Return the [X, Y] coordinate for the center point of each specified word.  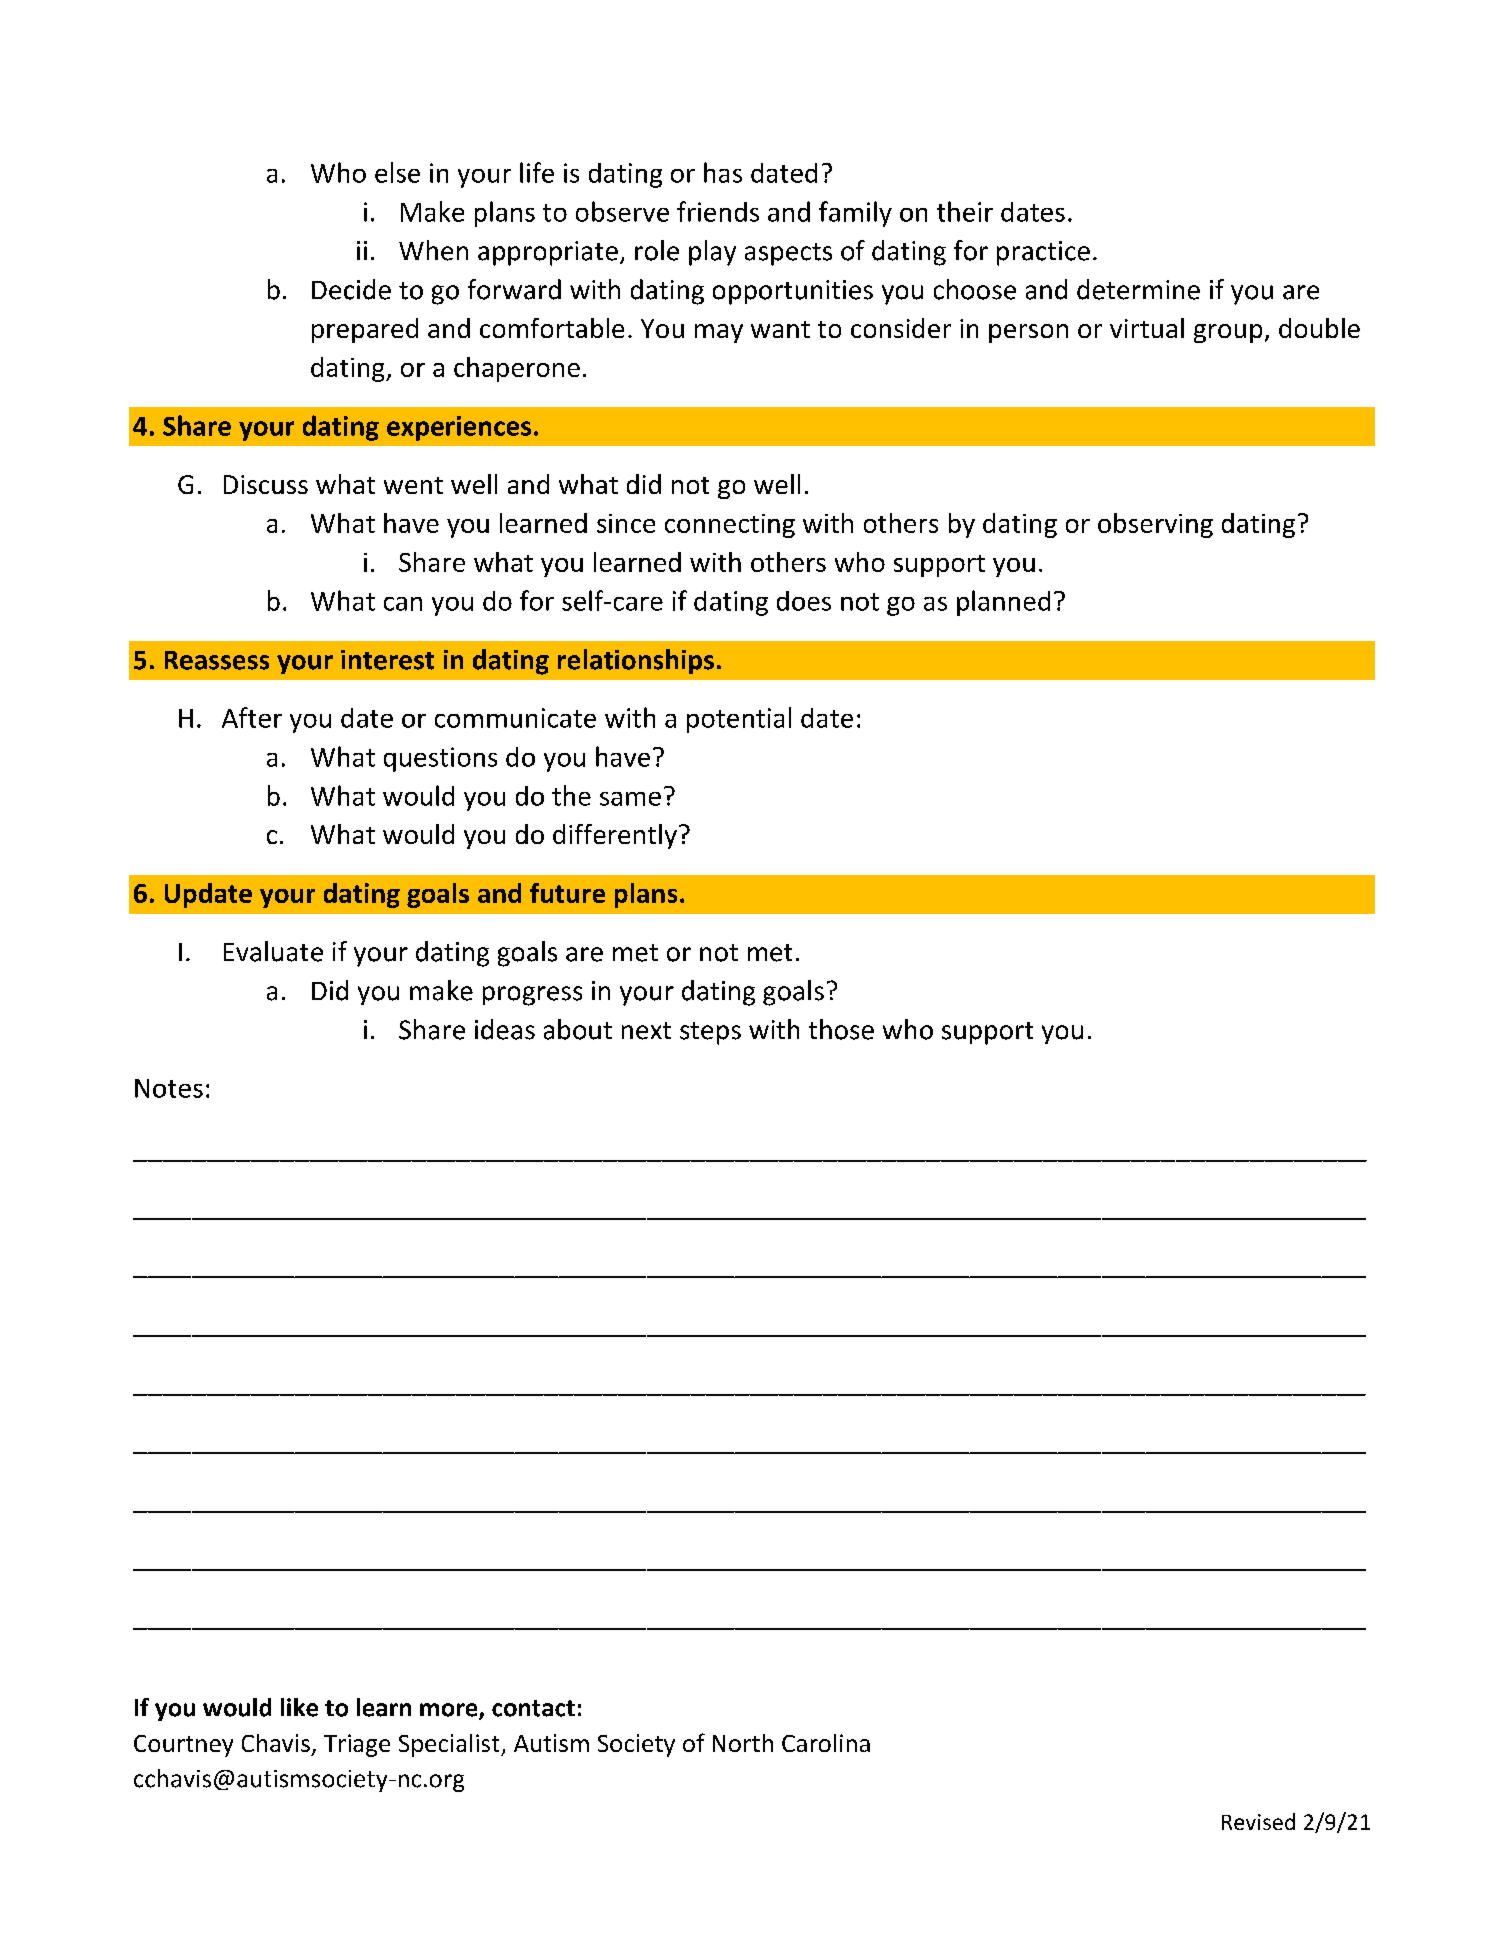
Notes [169, 1088]
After [252, 717]
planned [1003, 603]
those [841, 1029]
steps [710, 1033]
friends [718, 211]
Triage [357, 1745]
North [743, 1743]
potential [739, 720]
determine [1138, 289]
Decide [351, 289]
